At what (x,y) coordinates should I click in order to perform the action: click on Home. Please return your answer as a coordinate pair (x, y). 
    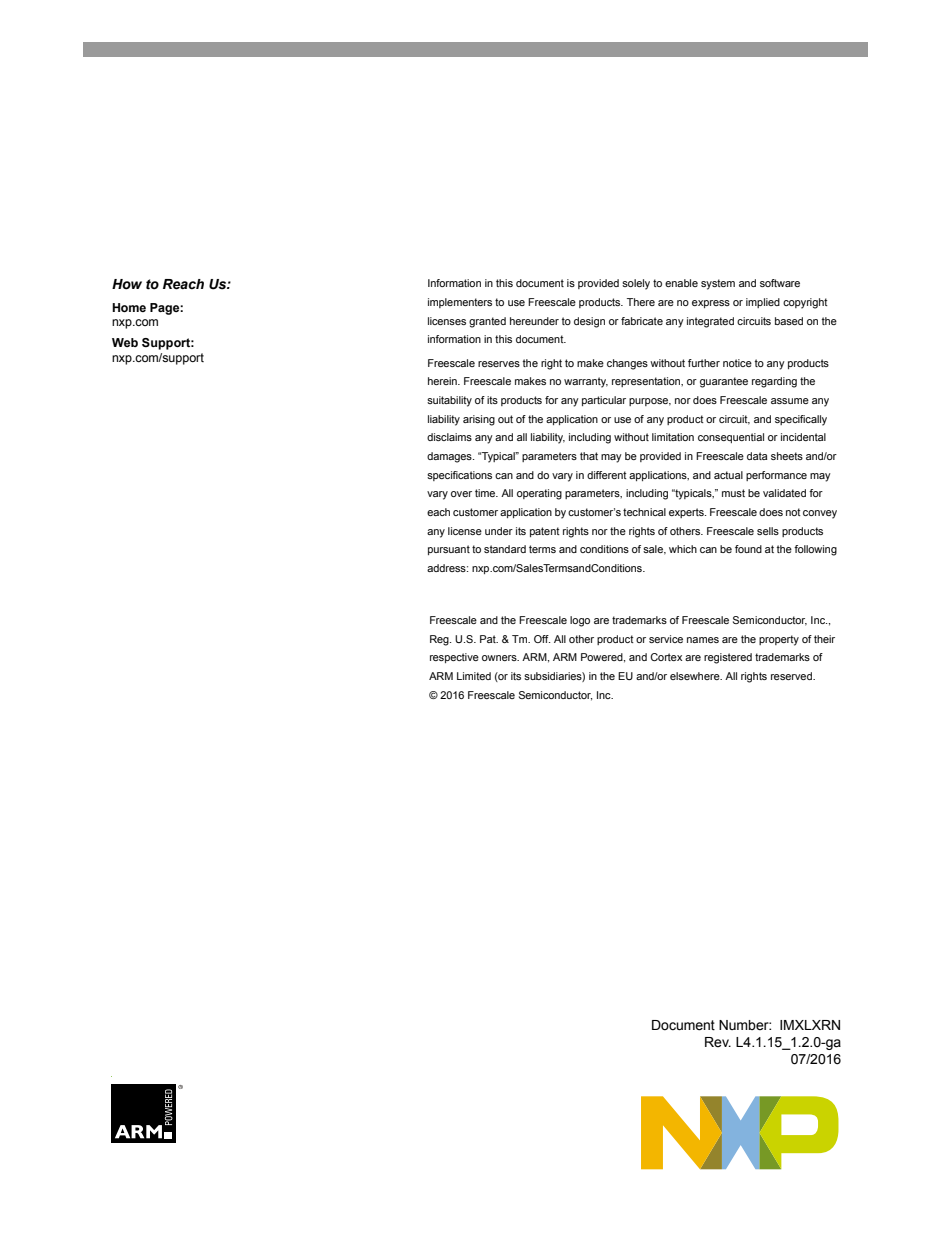
    Looking at the image, I should click on (129, 307).
